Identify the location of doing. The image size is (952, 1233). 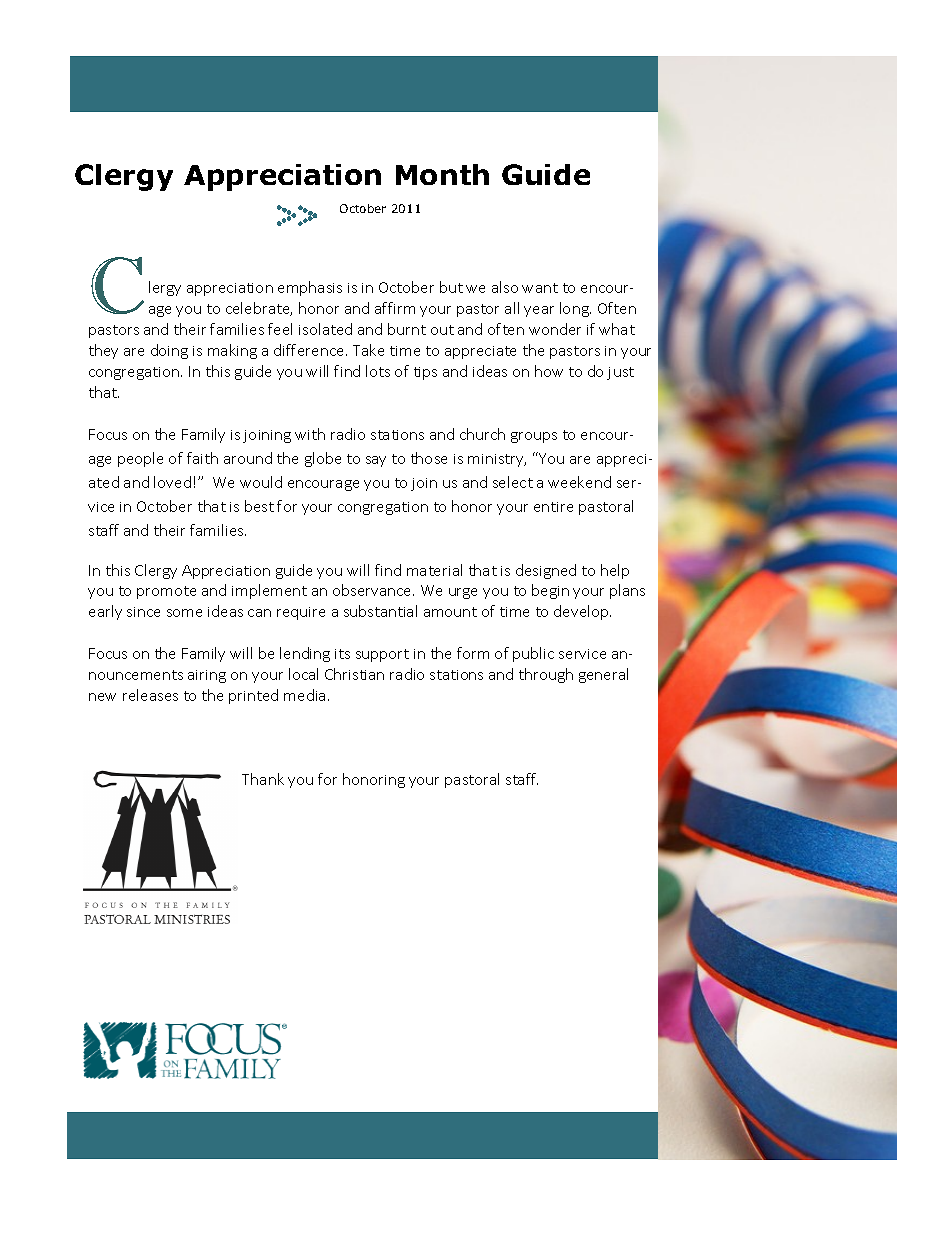
(169, 351).
